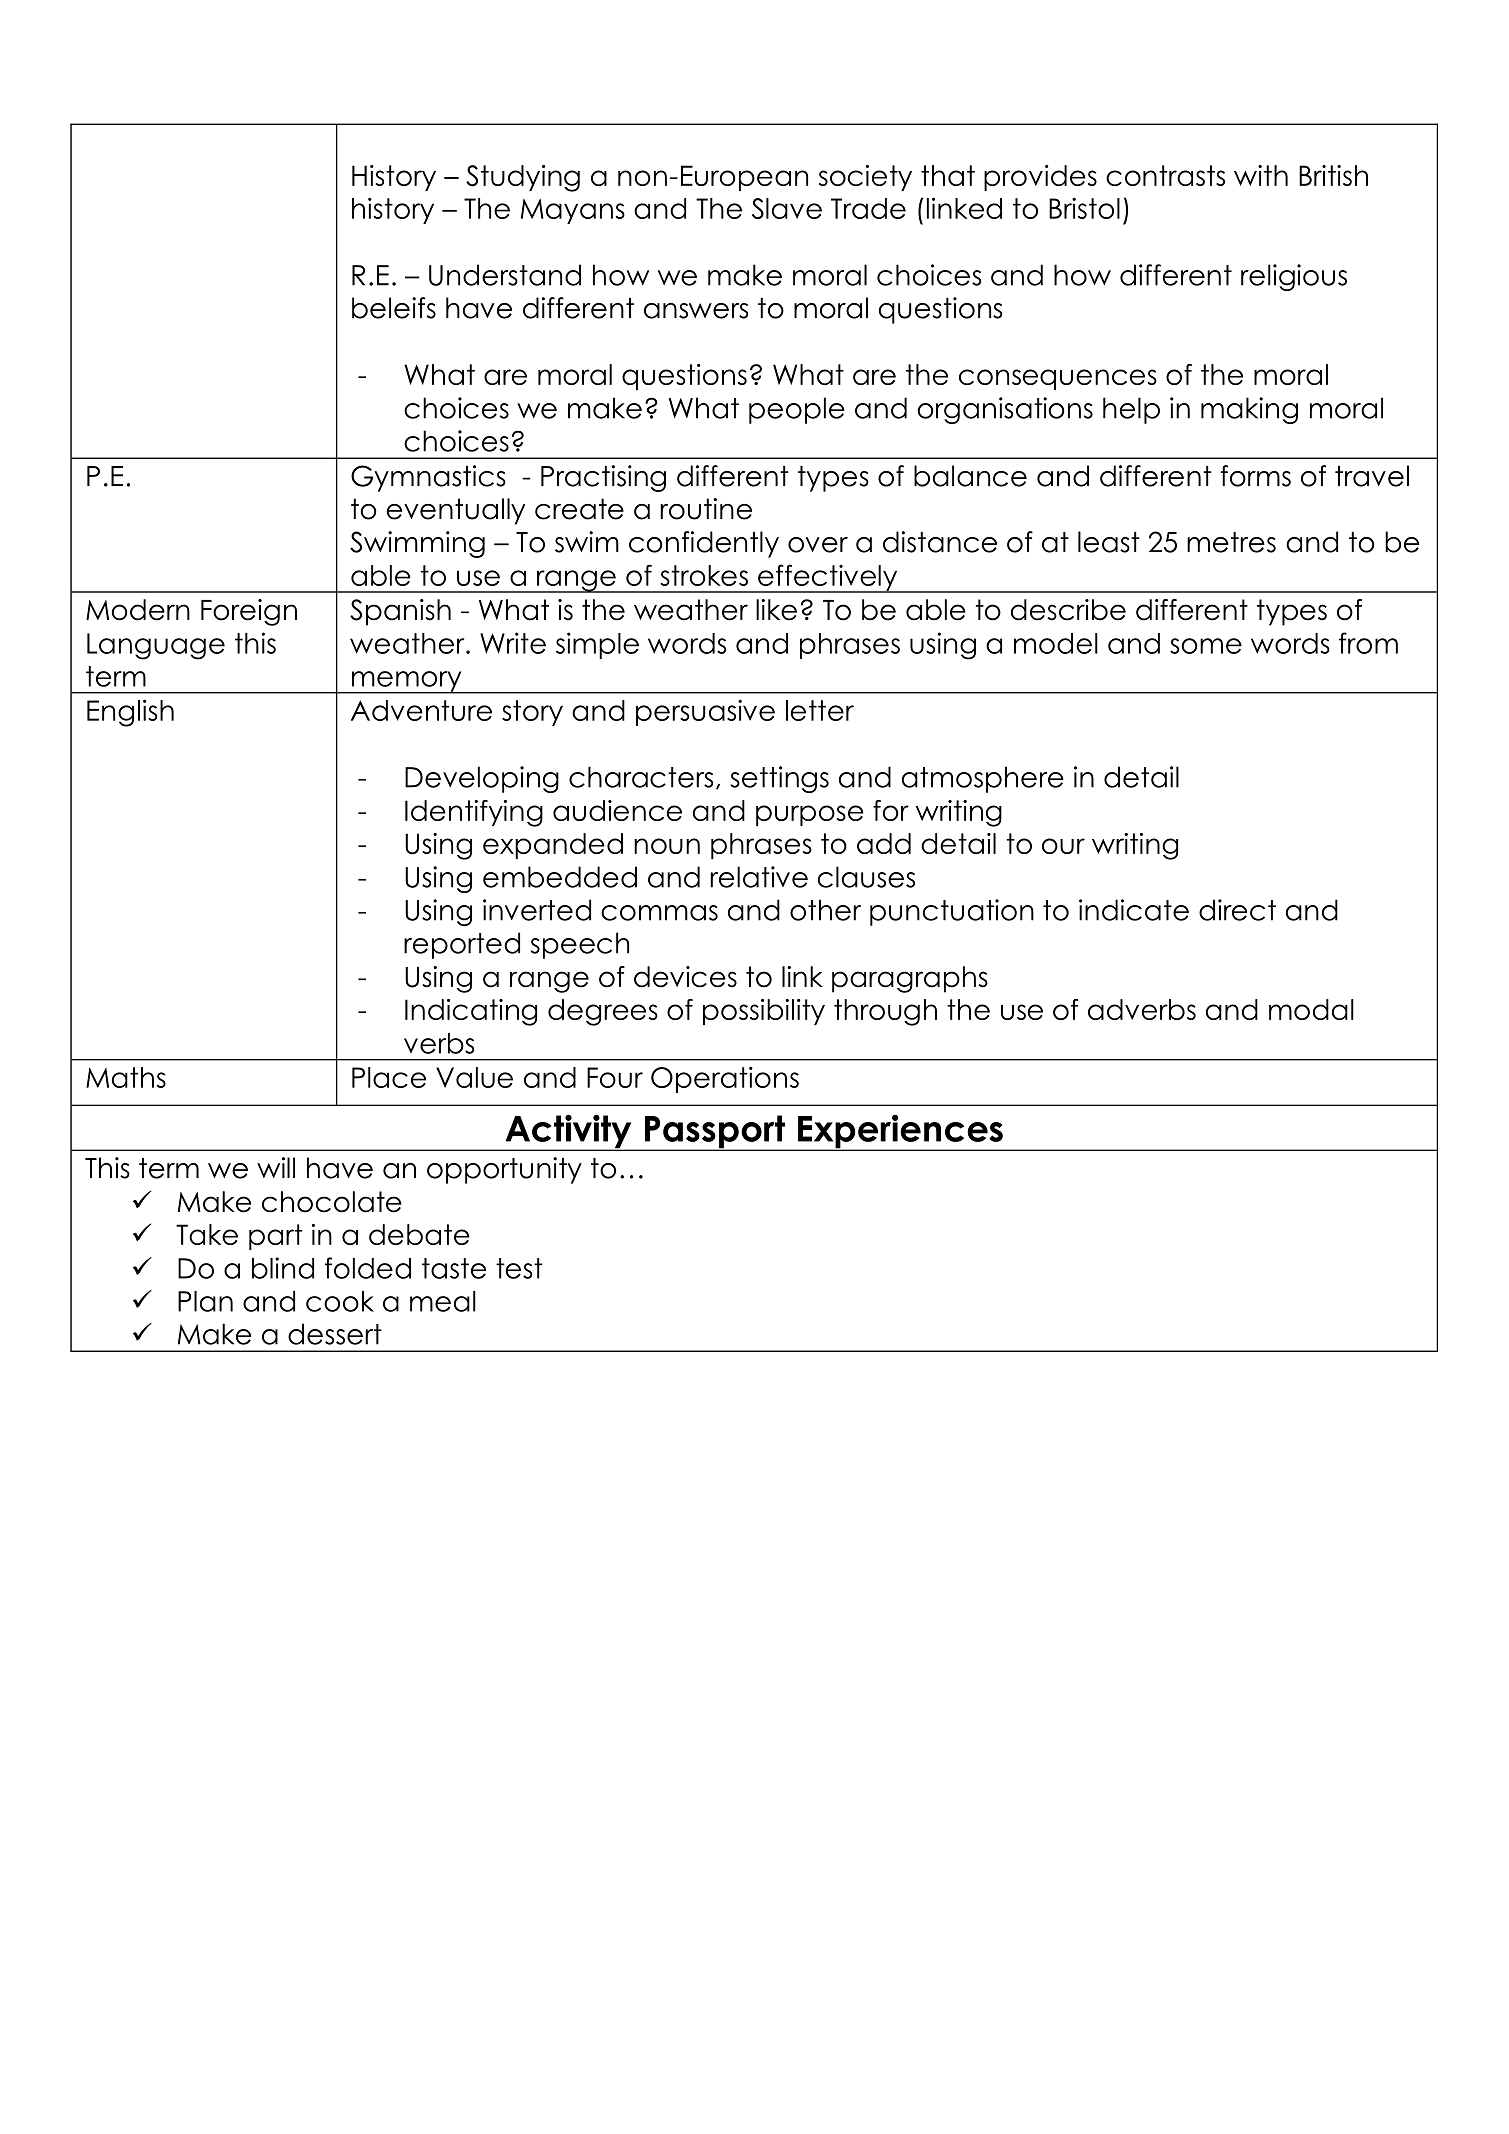 The width and height of the page is (1509, 2134). I want to click on Slave, so click(787, 208).
